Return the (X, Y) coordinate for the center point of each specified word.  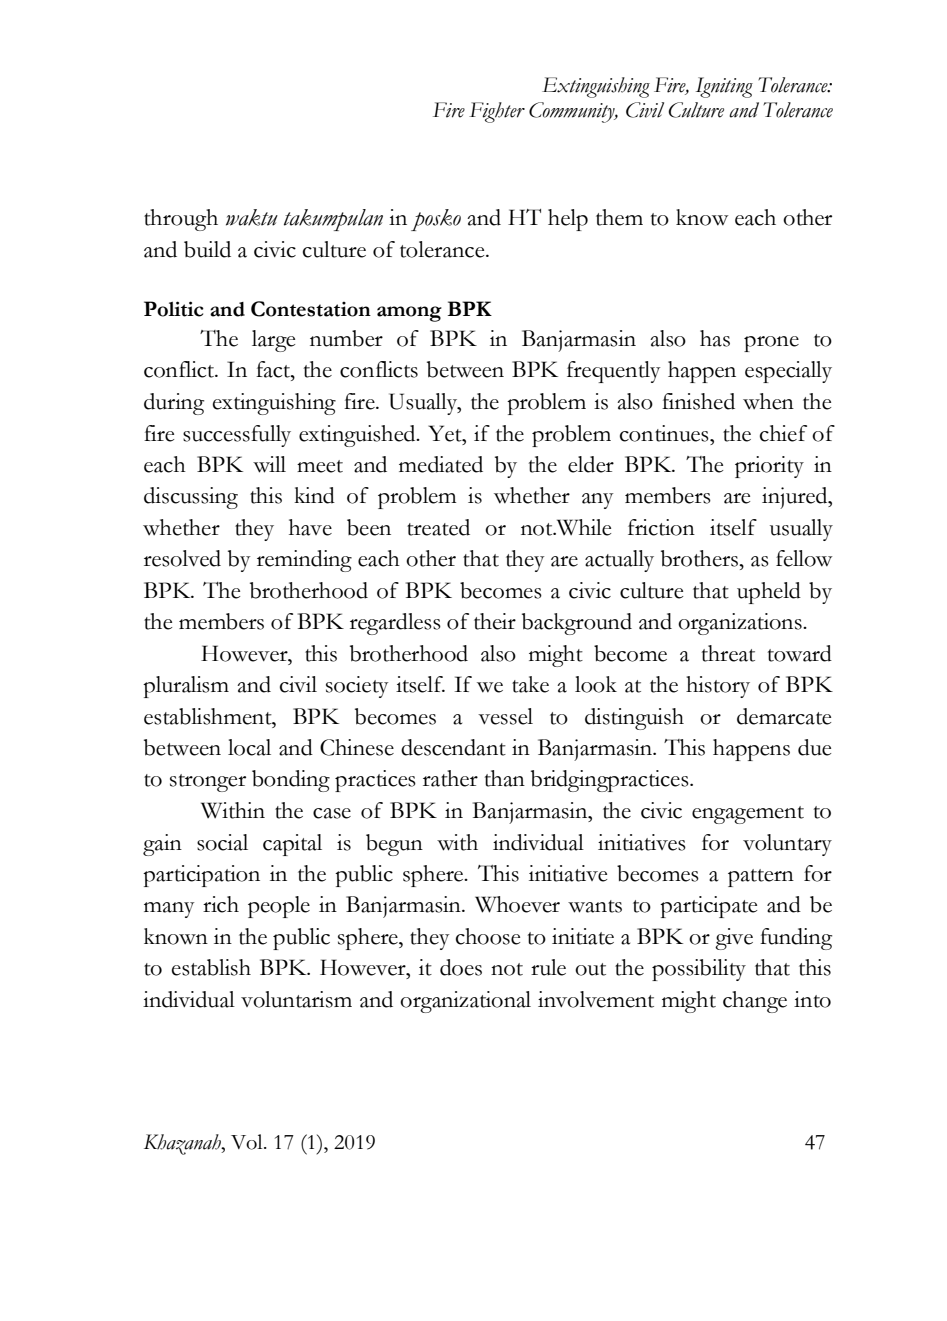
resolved (182, 558)
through (181, 220)
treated (438, 527)
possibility (699, 970)
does (461, 967)
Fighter (497, 112)
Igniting (724, 87)
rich (221, 904)
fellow (804, 558)
